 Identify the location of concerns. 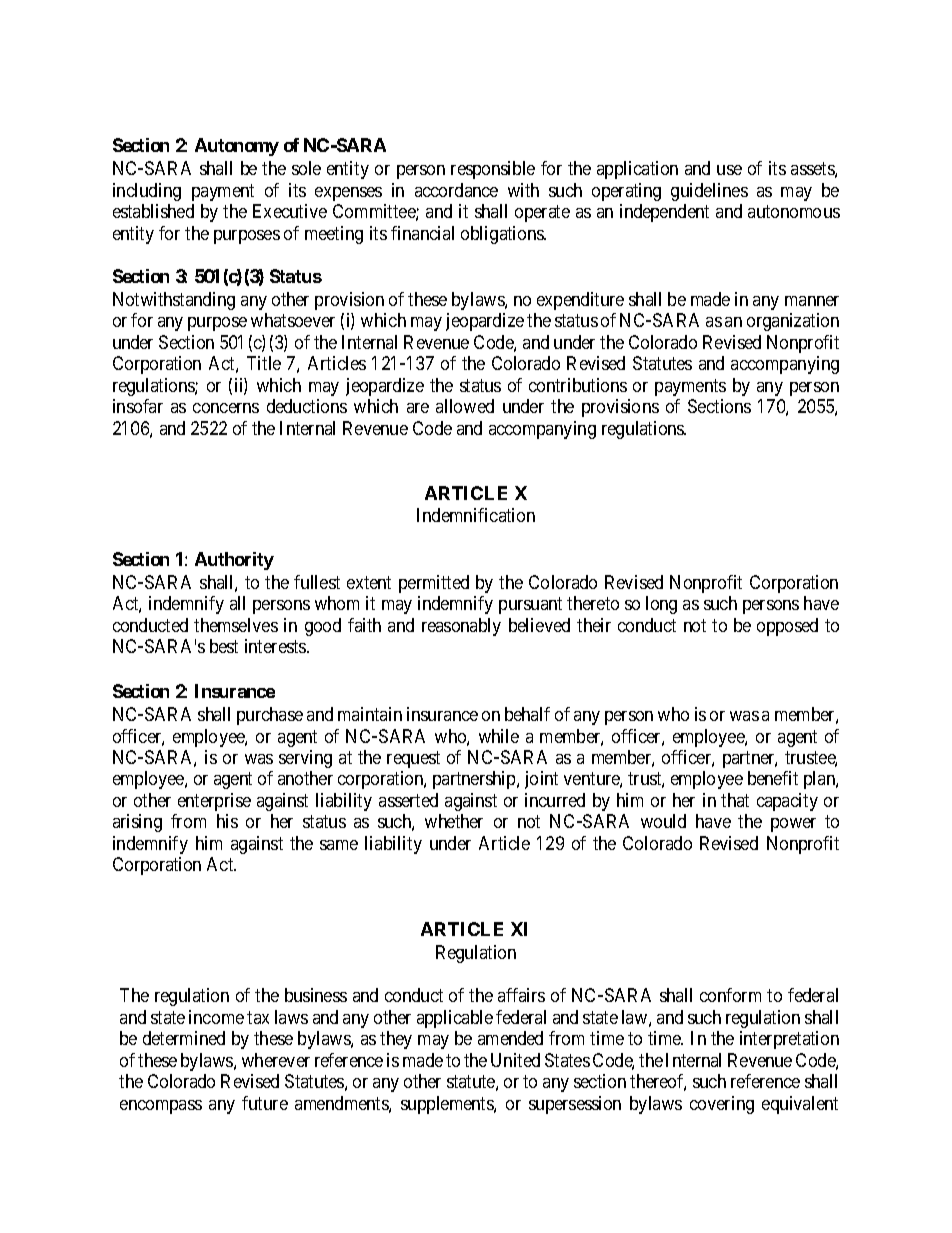
(226, 408).
